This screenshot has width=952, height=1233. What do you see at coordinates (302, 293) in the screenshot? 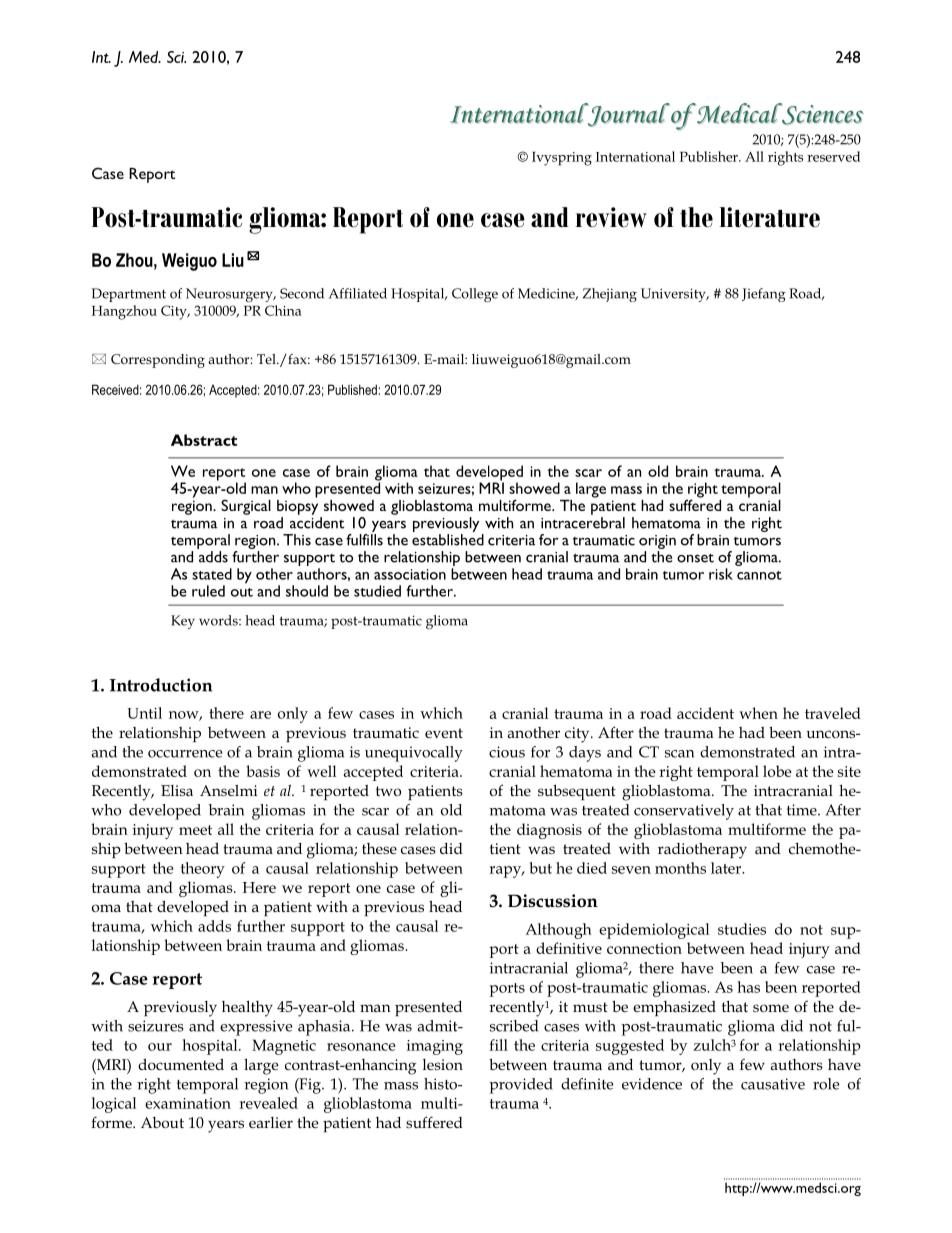
I see `Second` at bounding box center [302, 293].
